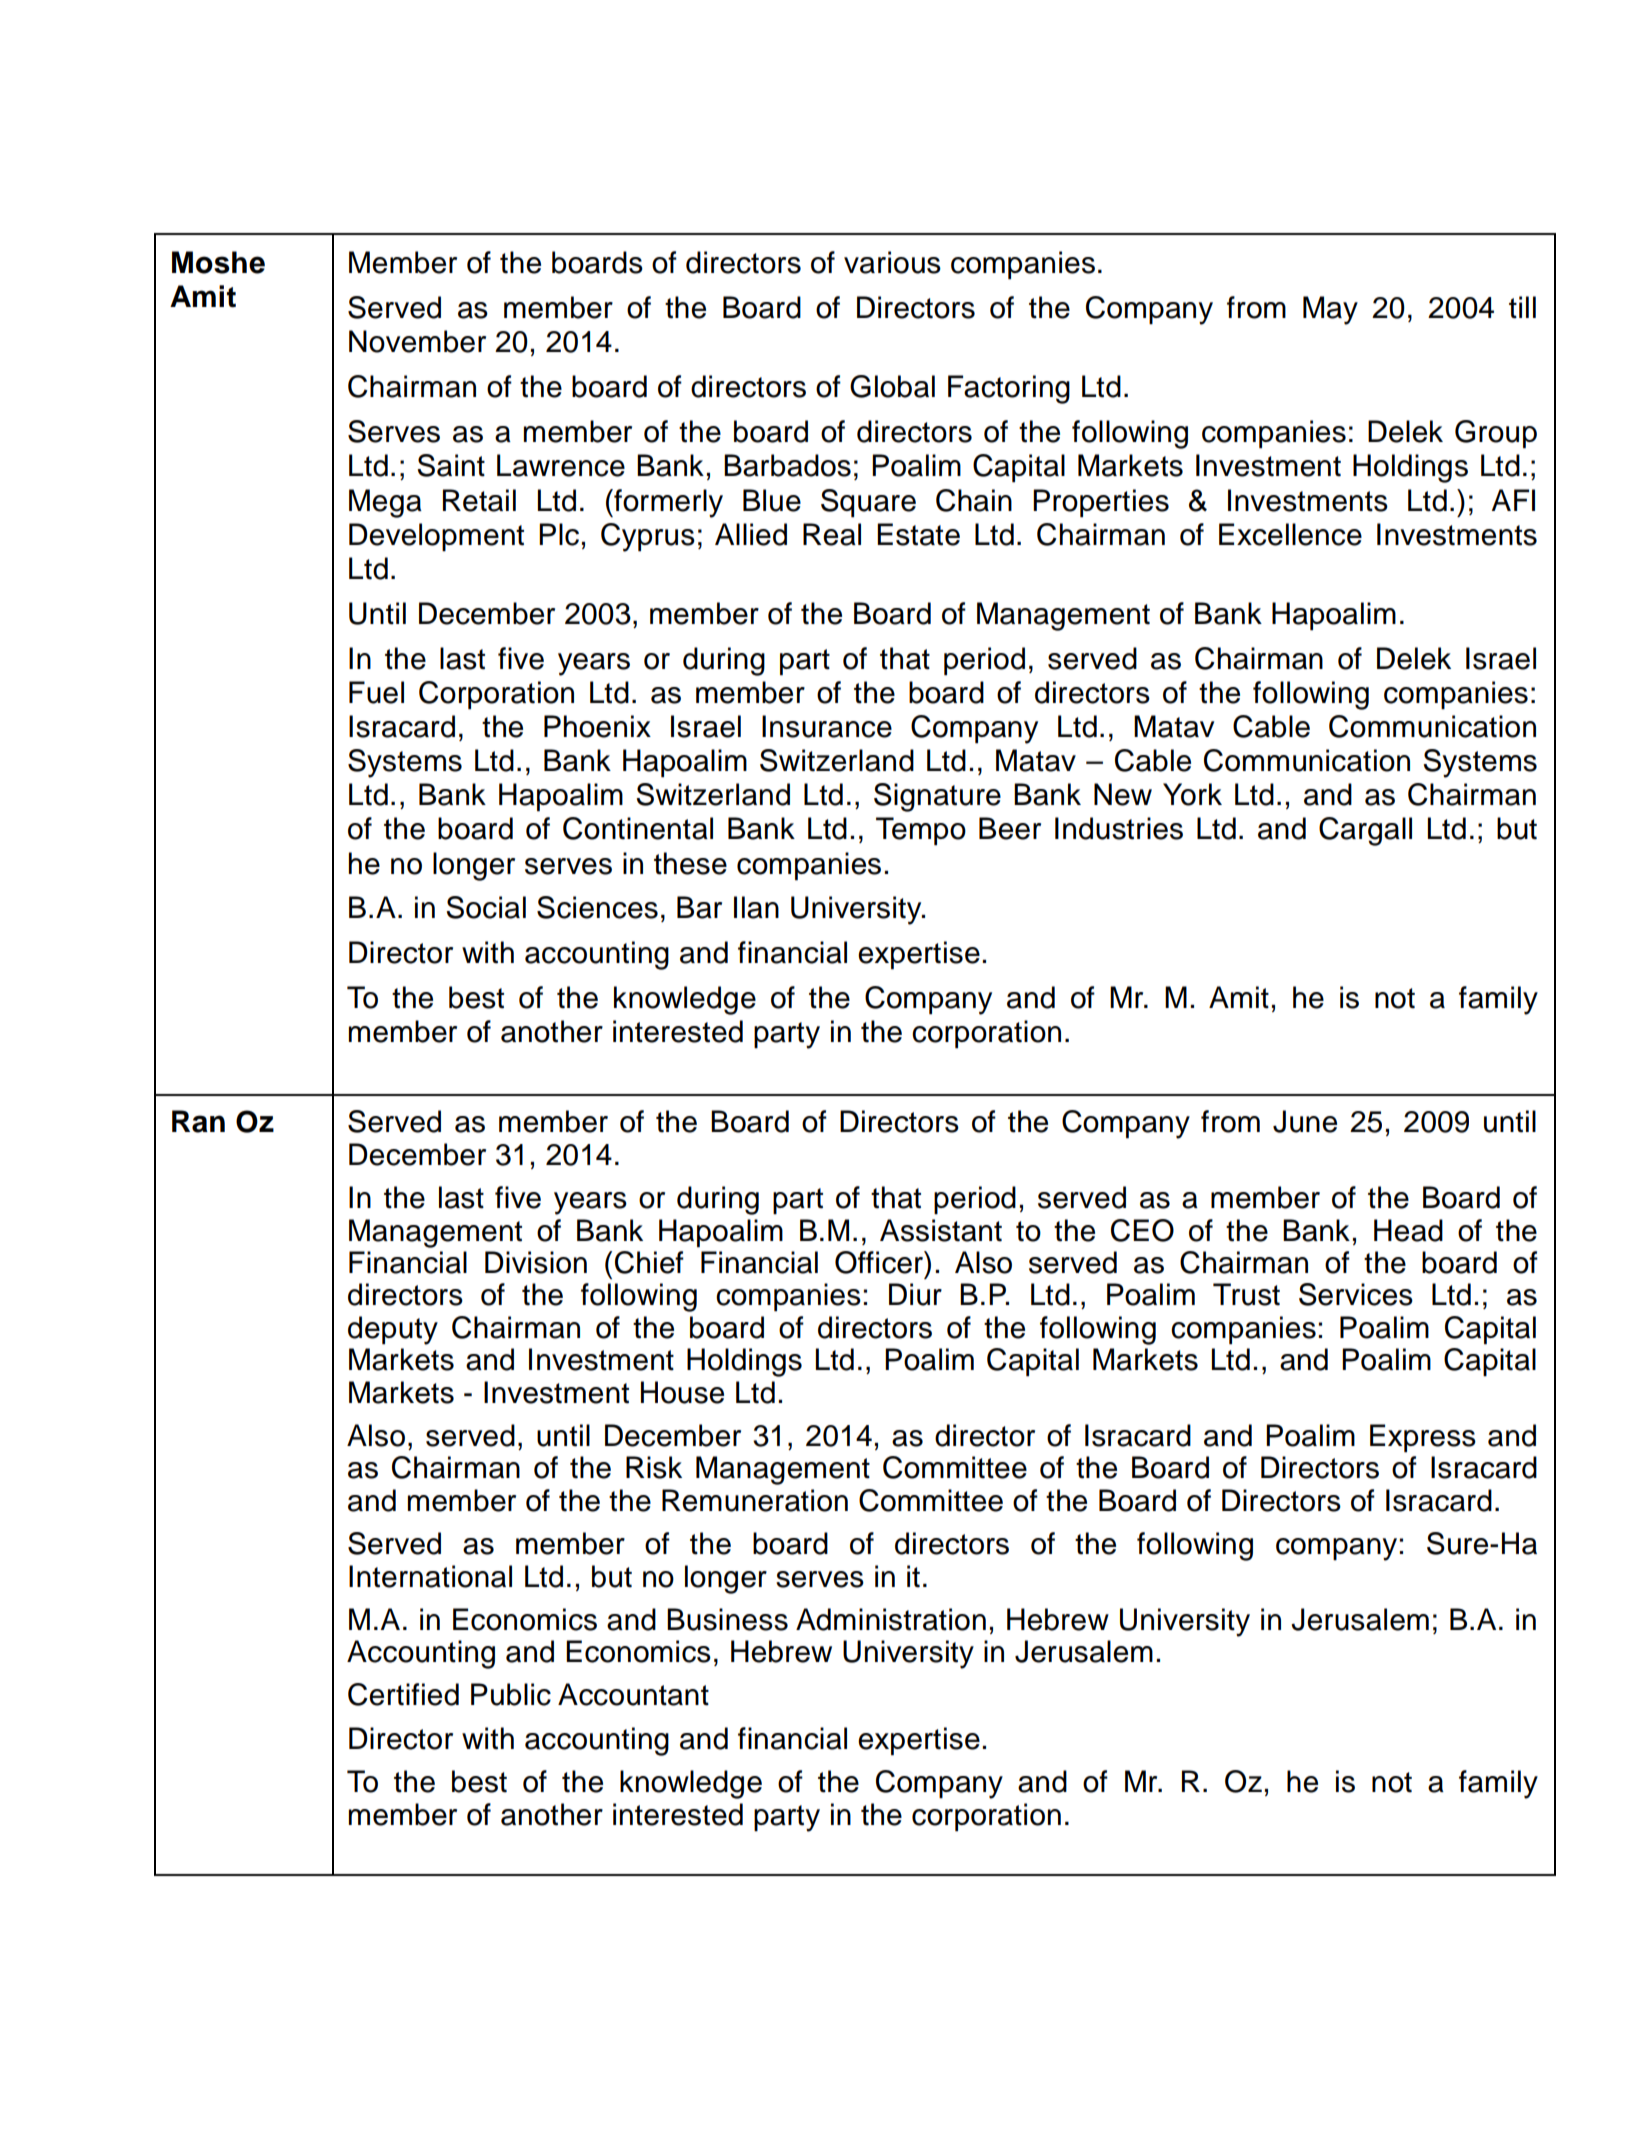 The height and width of the document is (2138, 1652). I want to click on June, so click(1305, 1121).
